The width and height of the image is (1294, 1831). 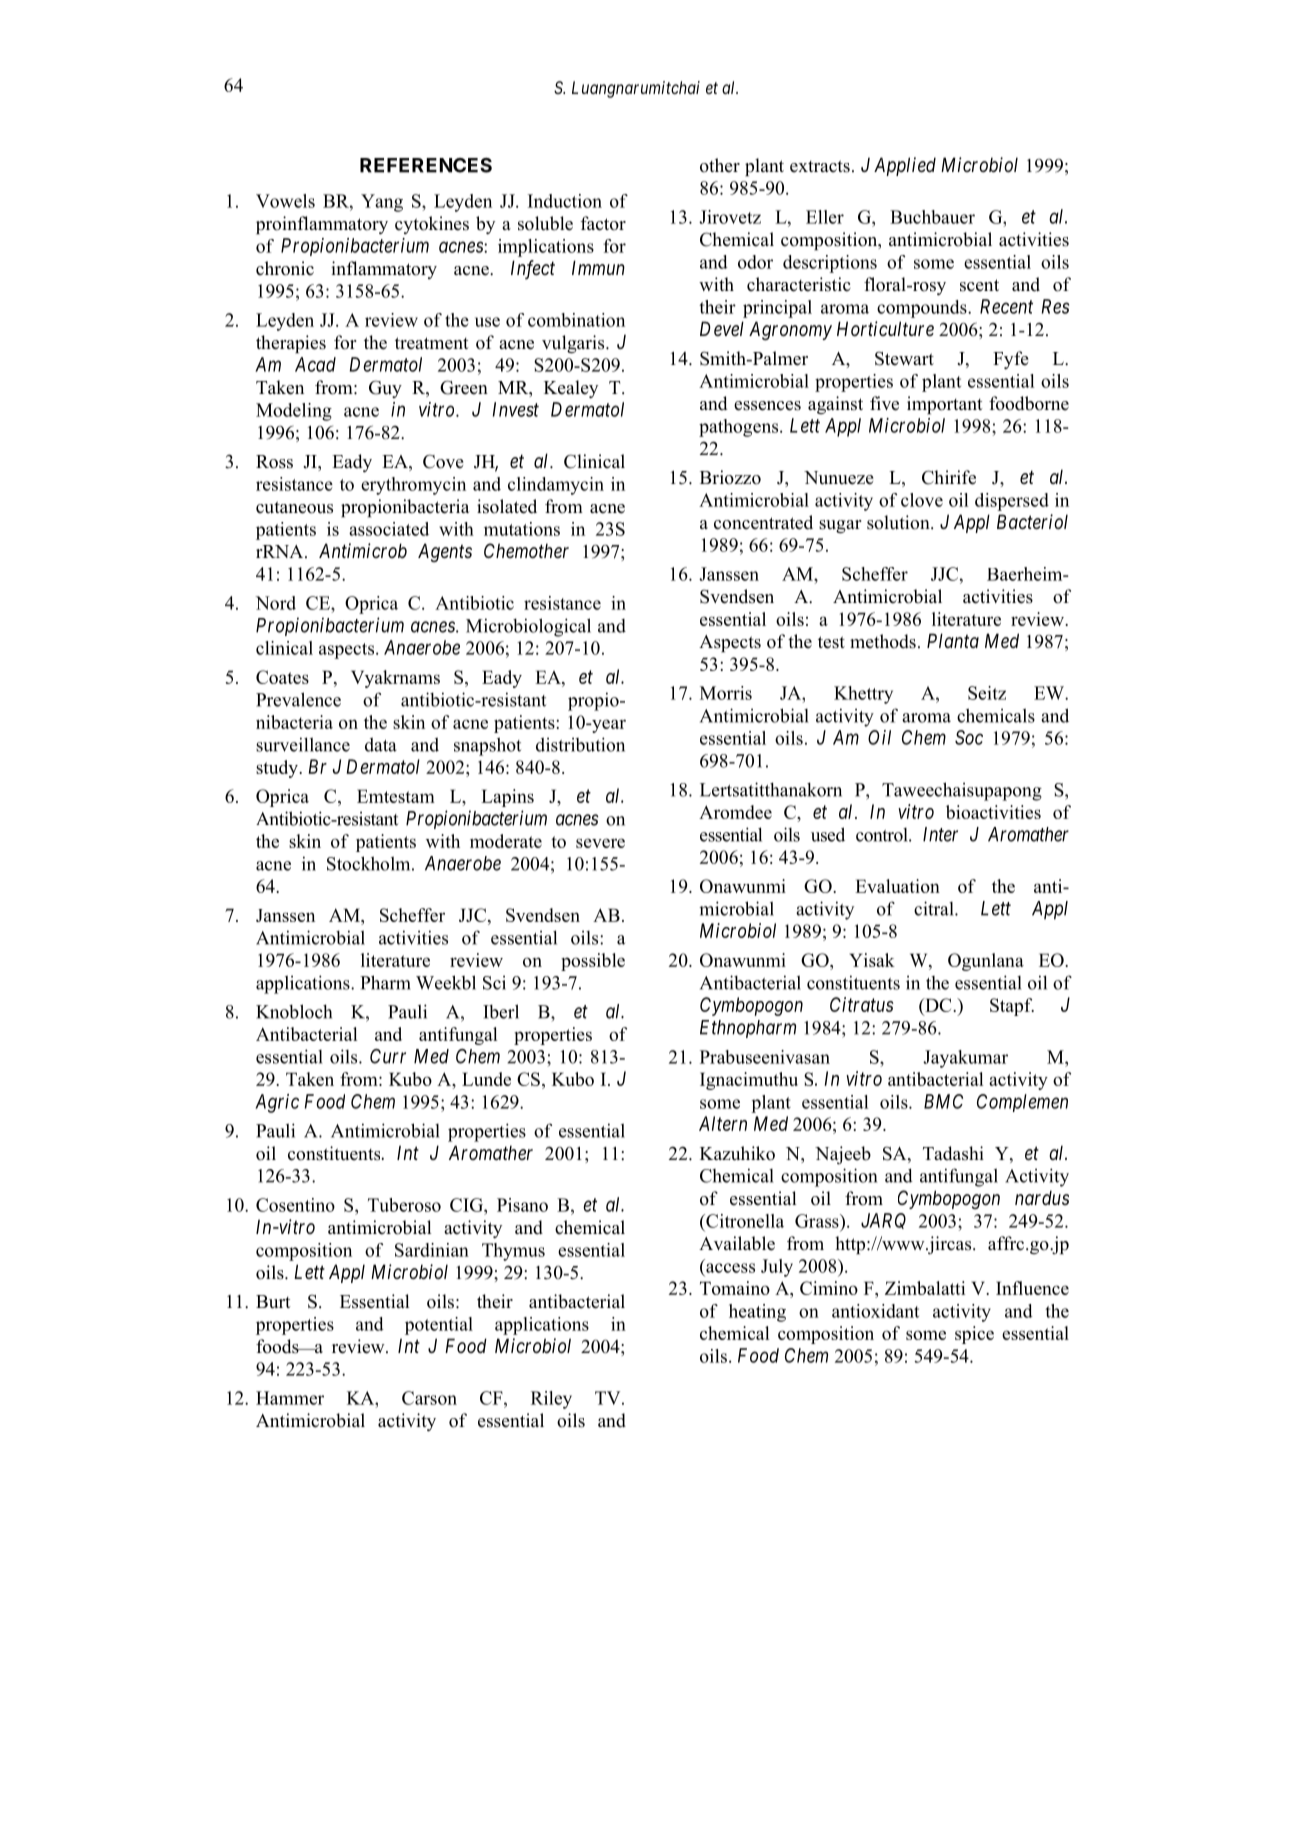 What do you see at coordinates (389, 529) in the image?
I see `associated` at bounding box center [389, 529].
